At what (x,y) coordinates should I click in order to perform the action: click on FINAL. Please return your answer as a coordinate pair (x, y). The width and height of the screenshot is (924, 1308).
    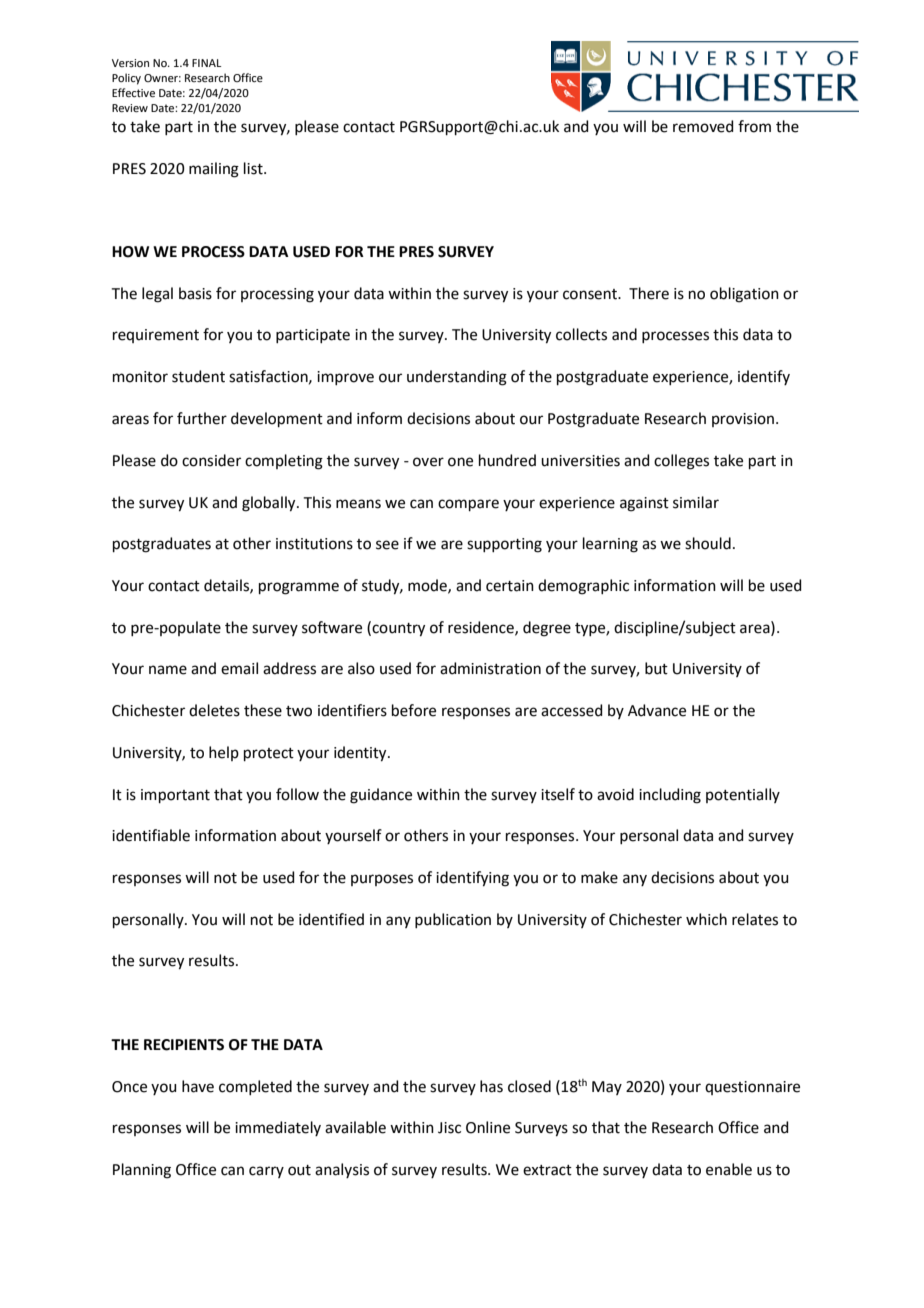
    Looking at the image, I should click on (206, 63).
